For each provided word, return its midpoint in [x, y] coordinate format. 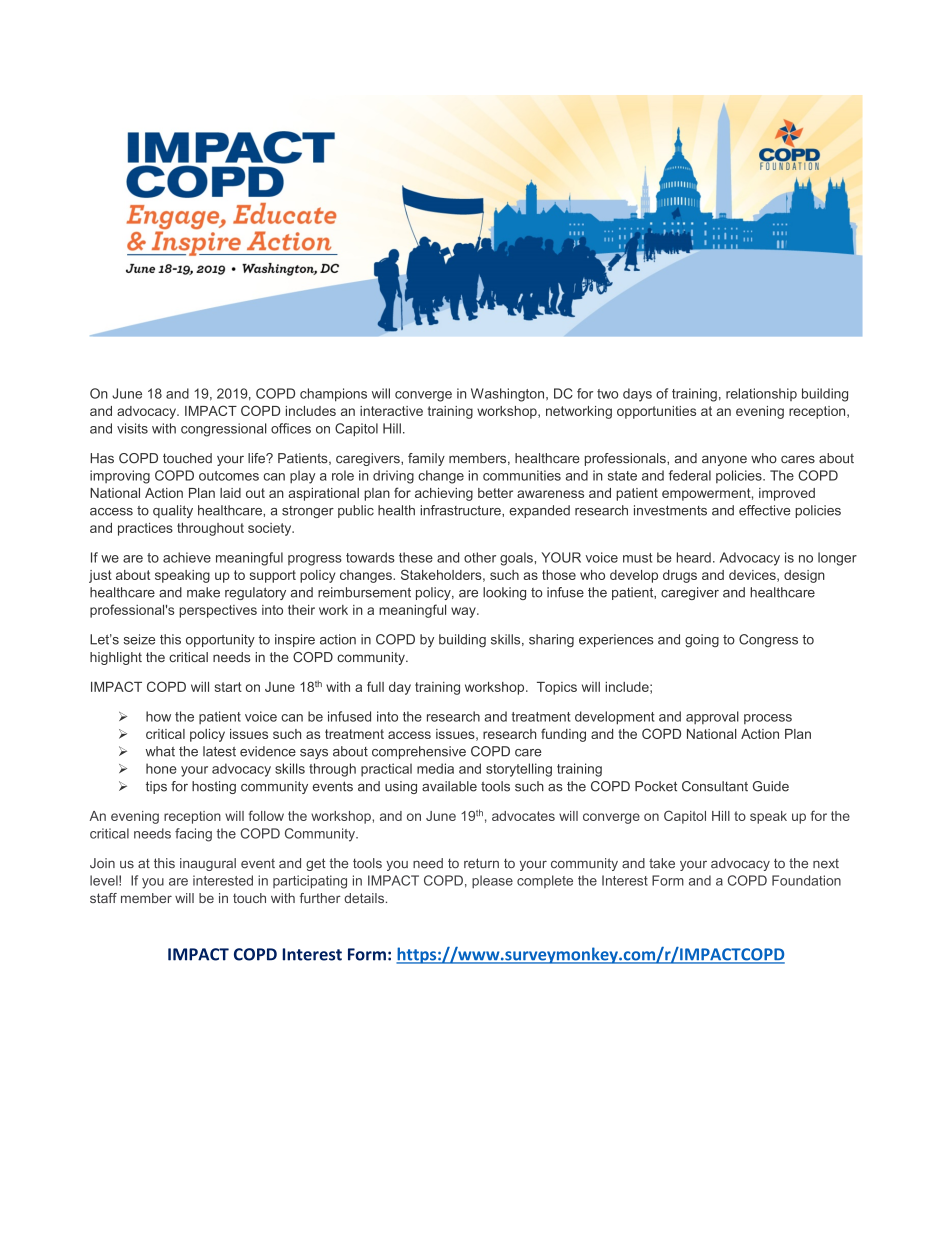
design [804, 576]
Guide [771, 786]
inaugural [208, 864]
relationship [761, 394]
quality [173, 511]
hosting [214, 787]
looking [504, 593]
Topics [557, 688]
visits [132, 428]
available [449, 786]
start [228, 687]
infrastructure [461, 510]
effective [765, 510]
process [768, 719]
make [203, 592]
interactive [391, 411]
